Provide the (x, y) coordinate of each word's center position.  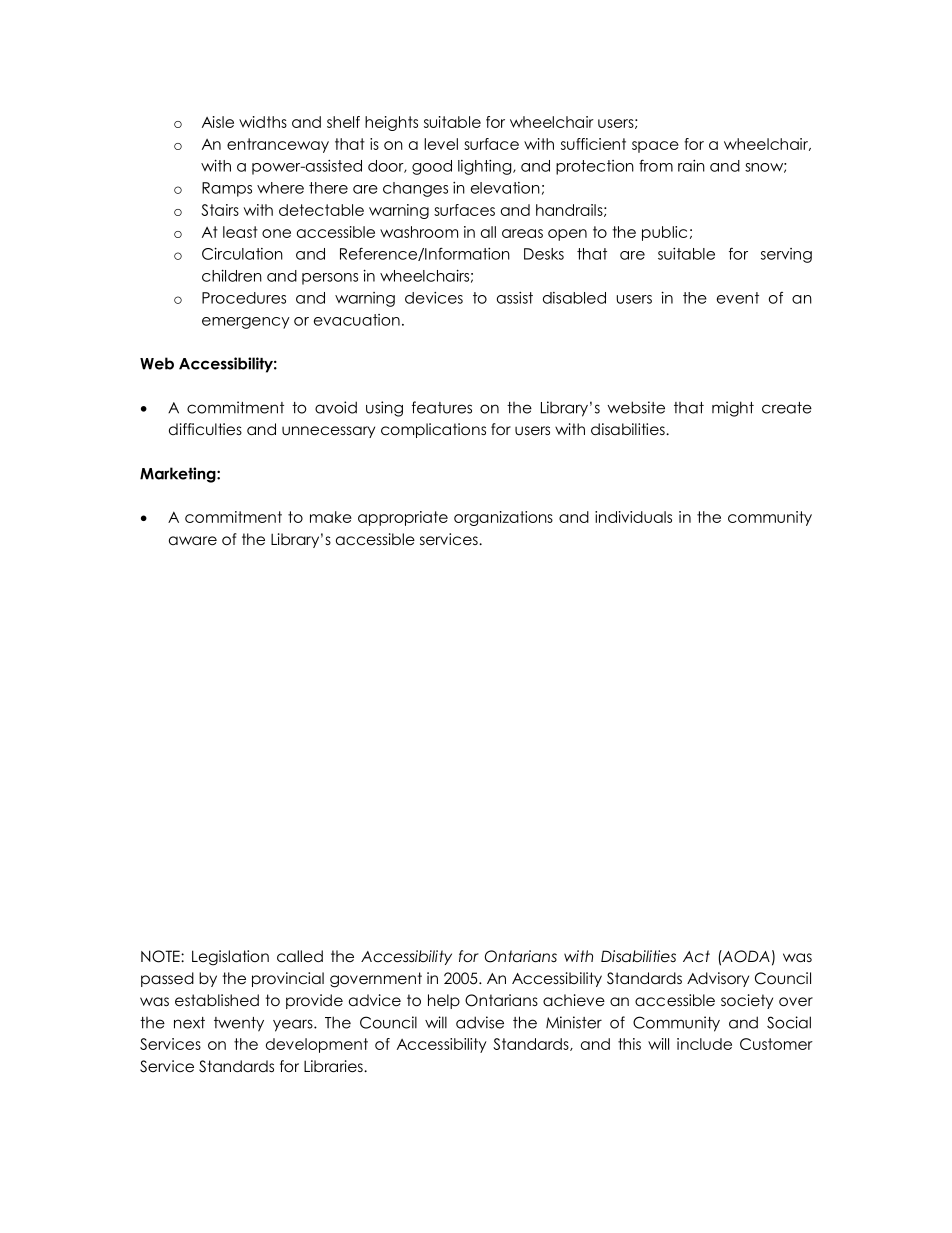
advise (480, 1022)
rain (691, 166)
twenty (239, 1024)
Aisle (218, 122)
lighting (486, 167)
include (704, 1044)
